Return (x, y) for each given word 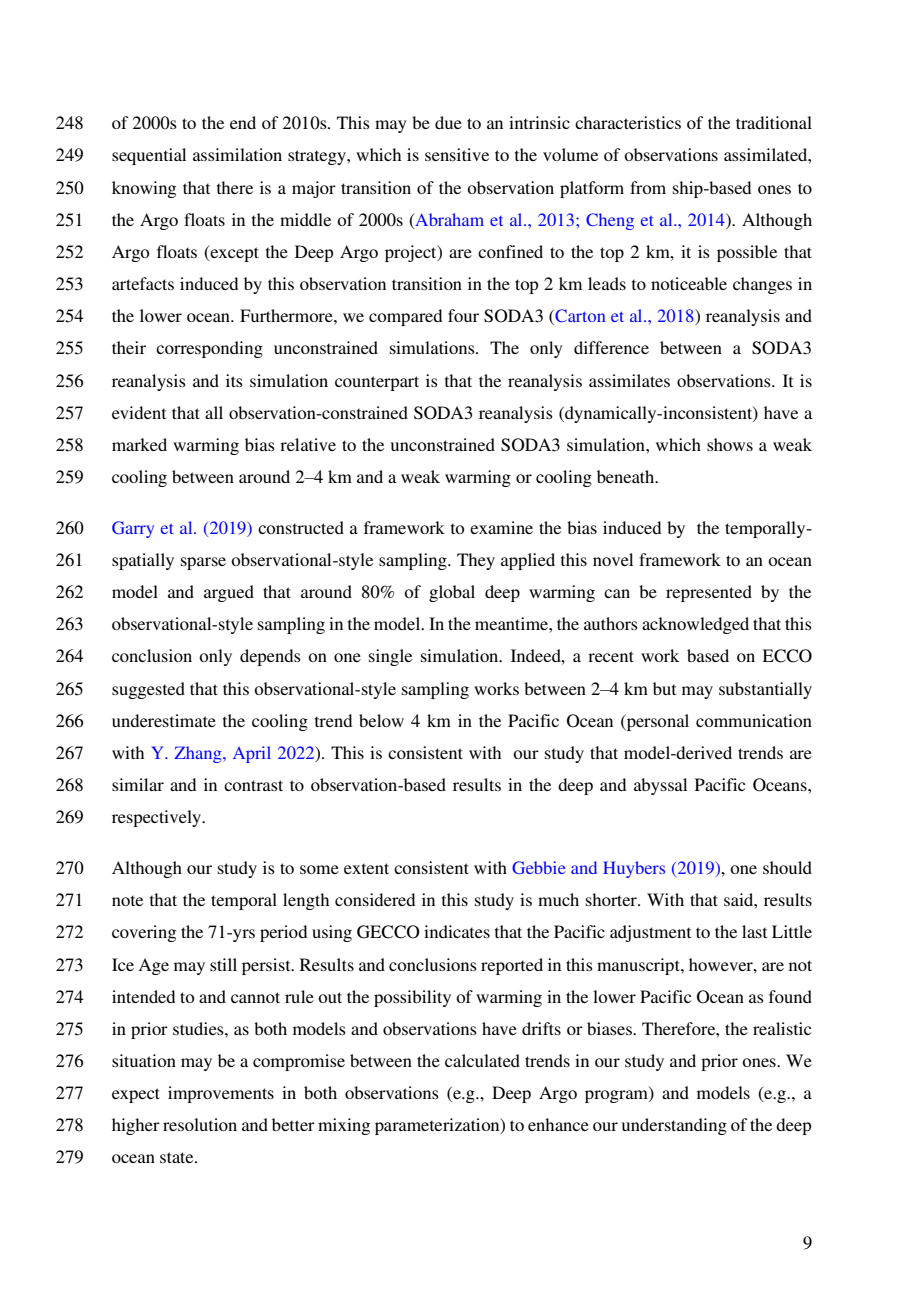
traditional (774, 122)
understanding (674, 1126)
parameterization (438, 1126)
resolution (200, 1124)
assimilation (237, 154)
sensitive (457, 154)
